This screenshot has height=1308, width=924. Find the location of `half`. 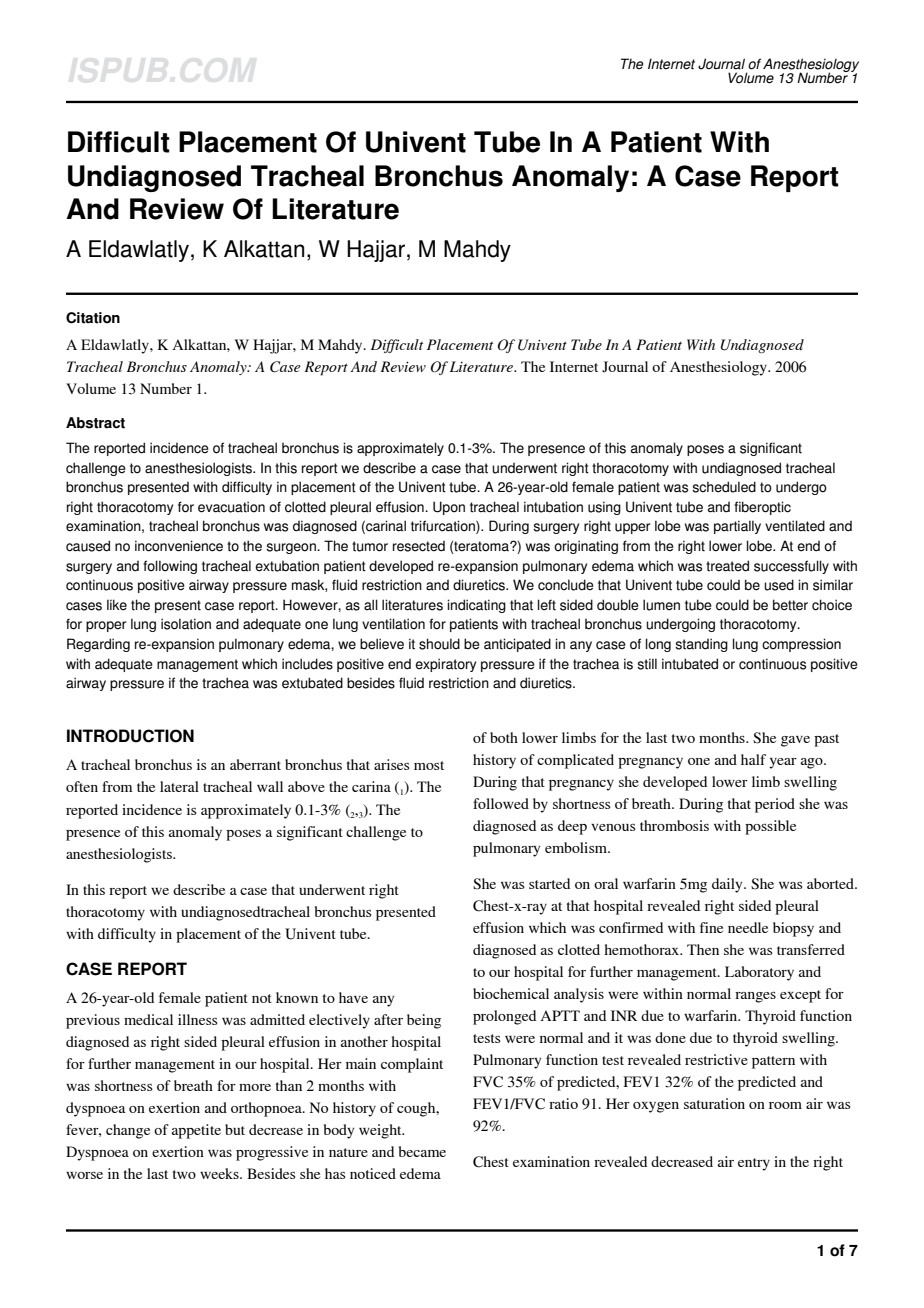

half is located at coordinates (753, 759).
